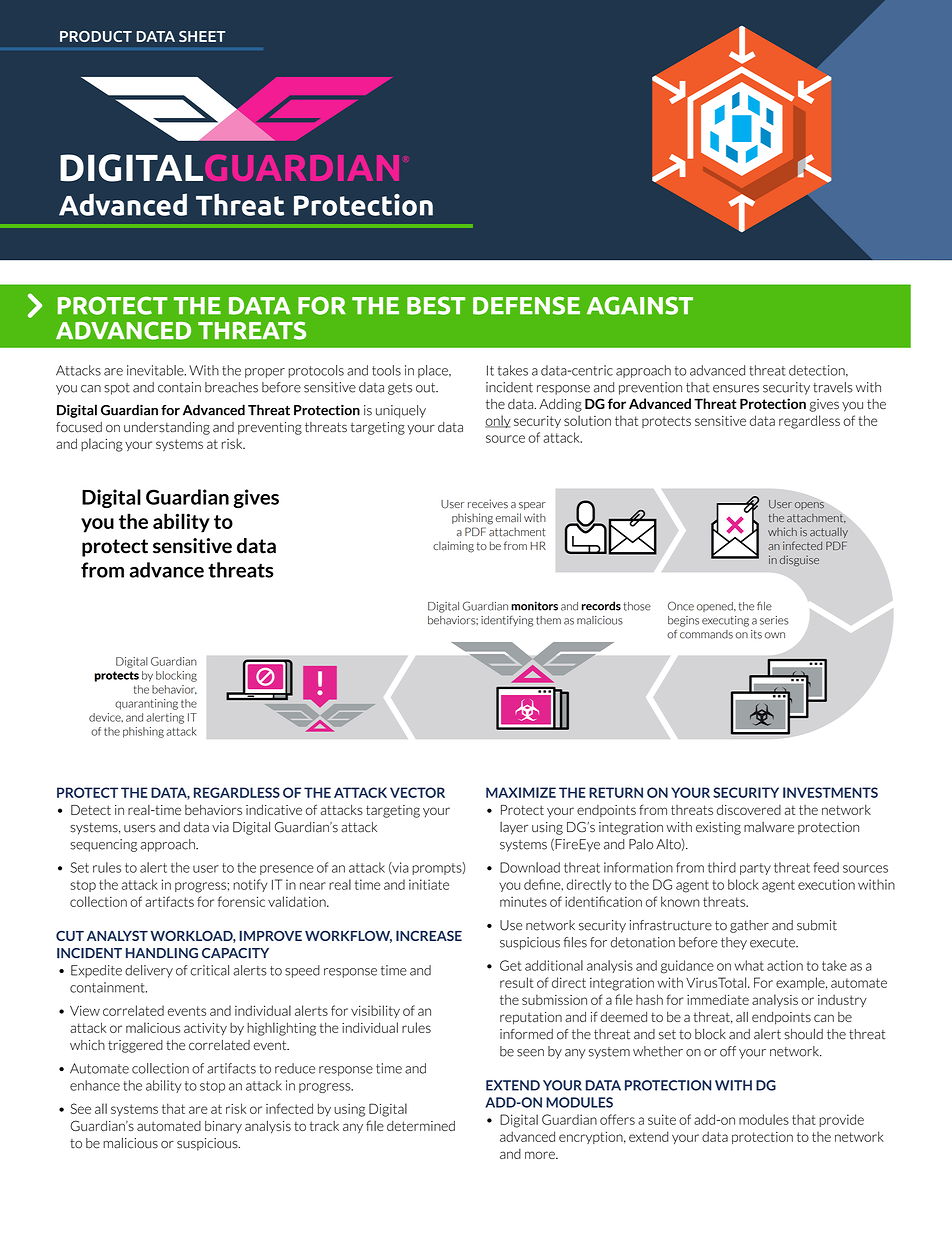 Image resolution: width=952 pixels, height=1233 pixels. I want to click on quarantining, so click(146, 704).
